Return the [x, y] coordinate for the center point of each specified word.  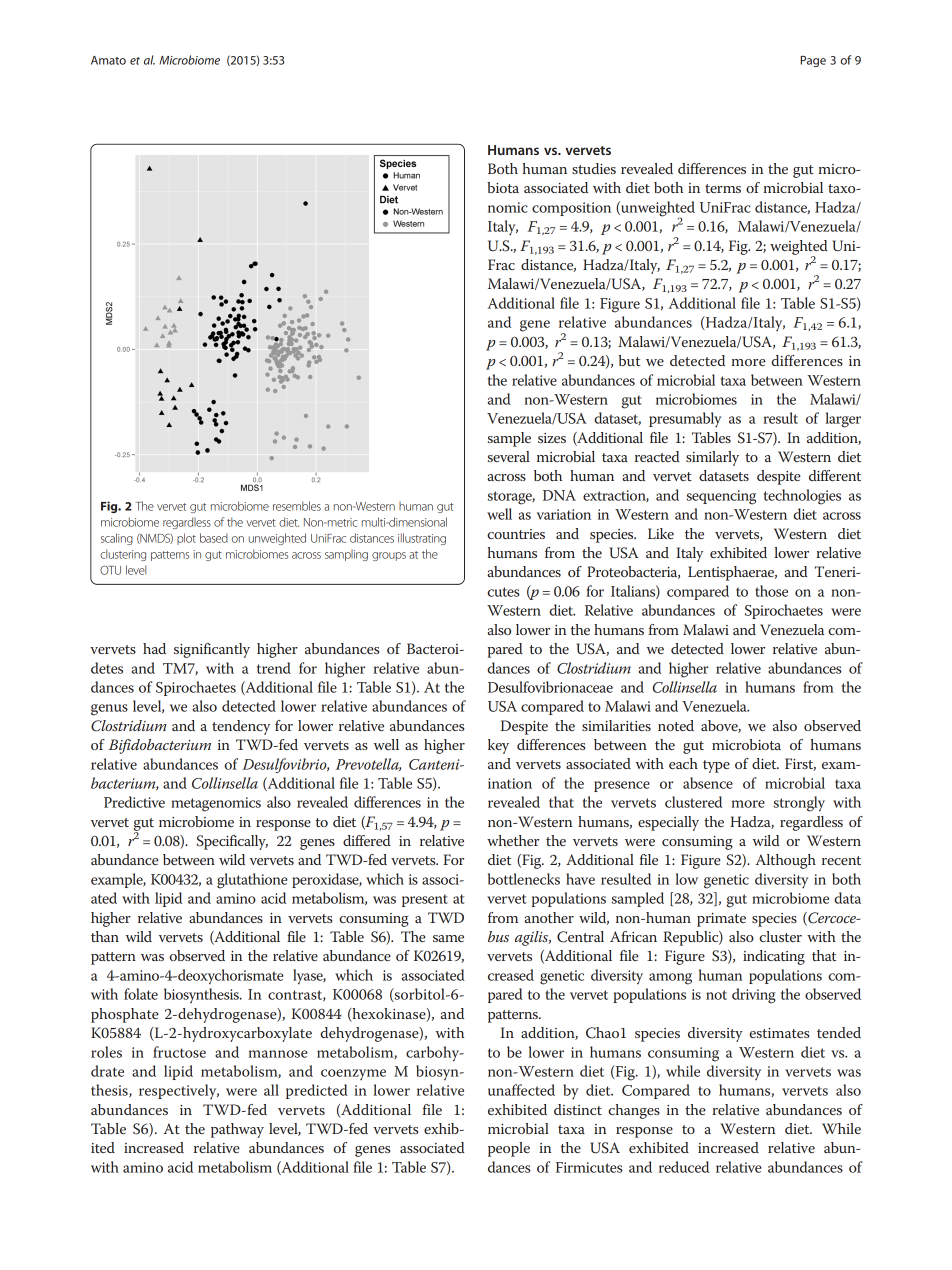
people [509, 1149]
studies [594, 168]
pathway [237, 1130]
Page [813, 61]
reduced [684, 1167]
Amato [108, 60]
